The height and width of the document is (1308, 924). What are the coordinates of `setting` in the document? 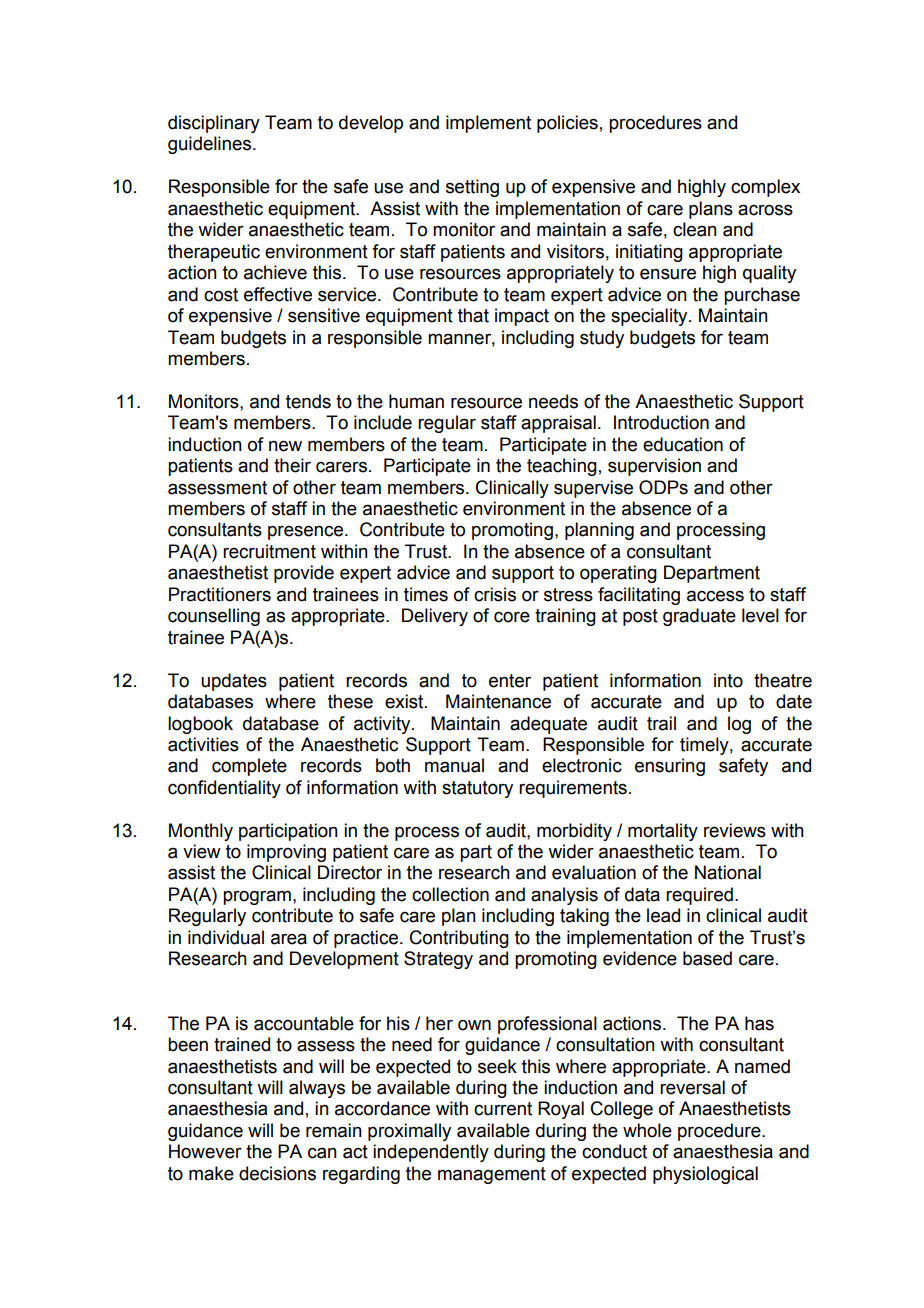 It's located at (472, 188).
